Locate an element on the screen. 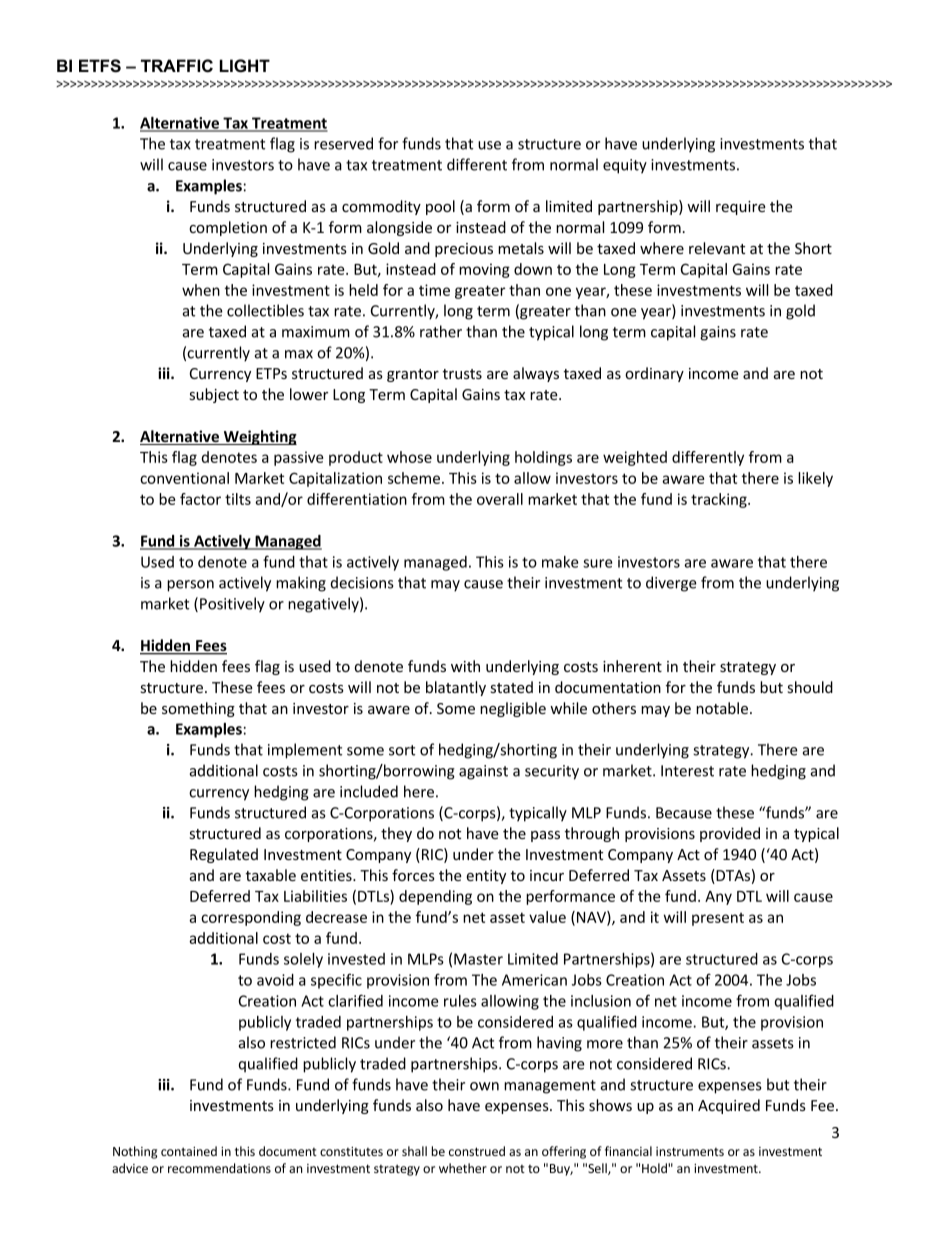  person is located at coordinates (190, 586).
